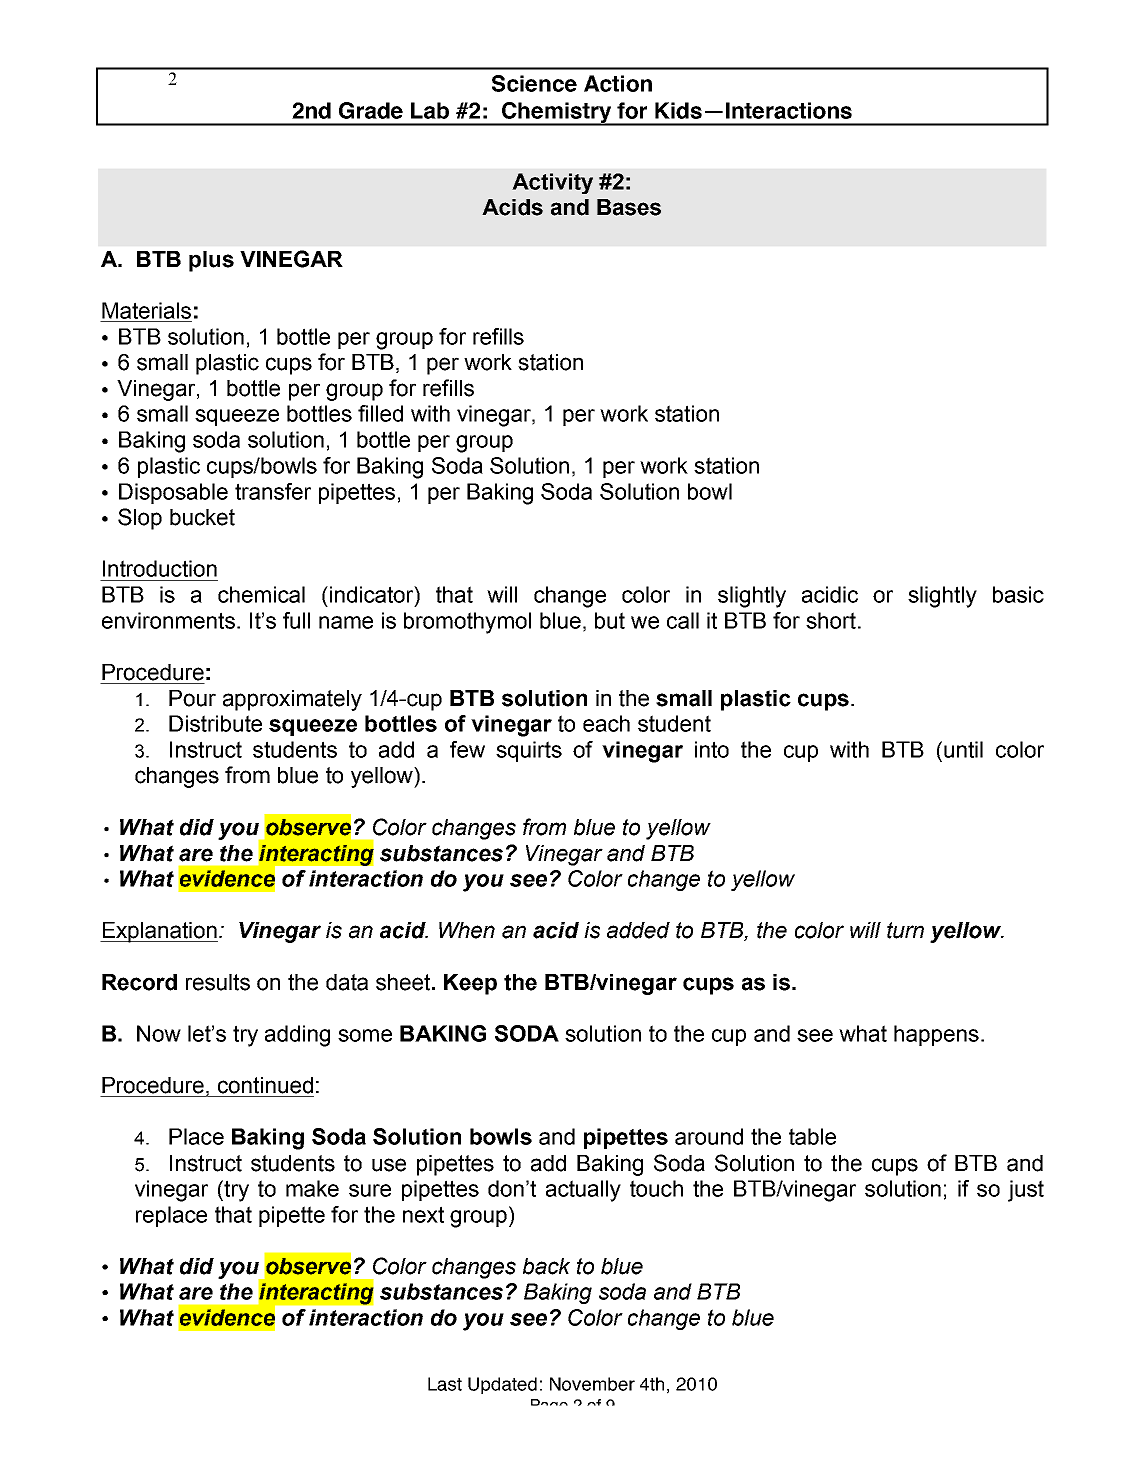 Image resolution: width=1145 pixels, height=1482 pixels. Describe the element at coordinates (215, 723) in the screenshot. I see `Distribute` at that location.
